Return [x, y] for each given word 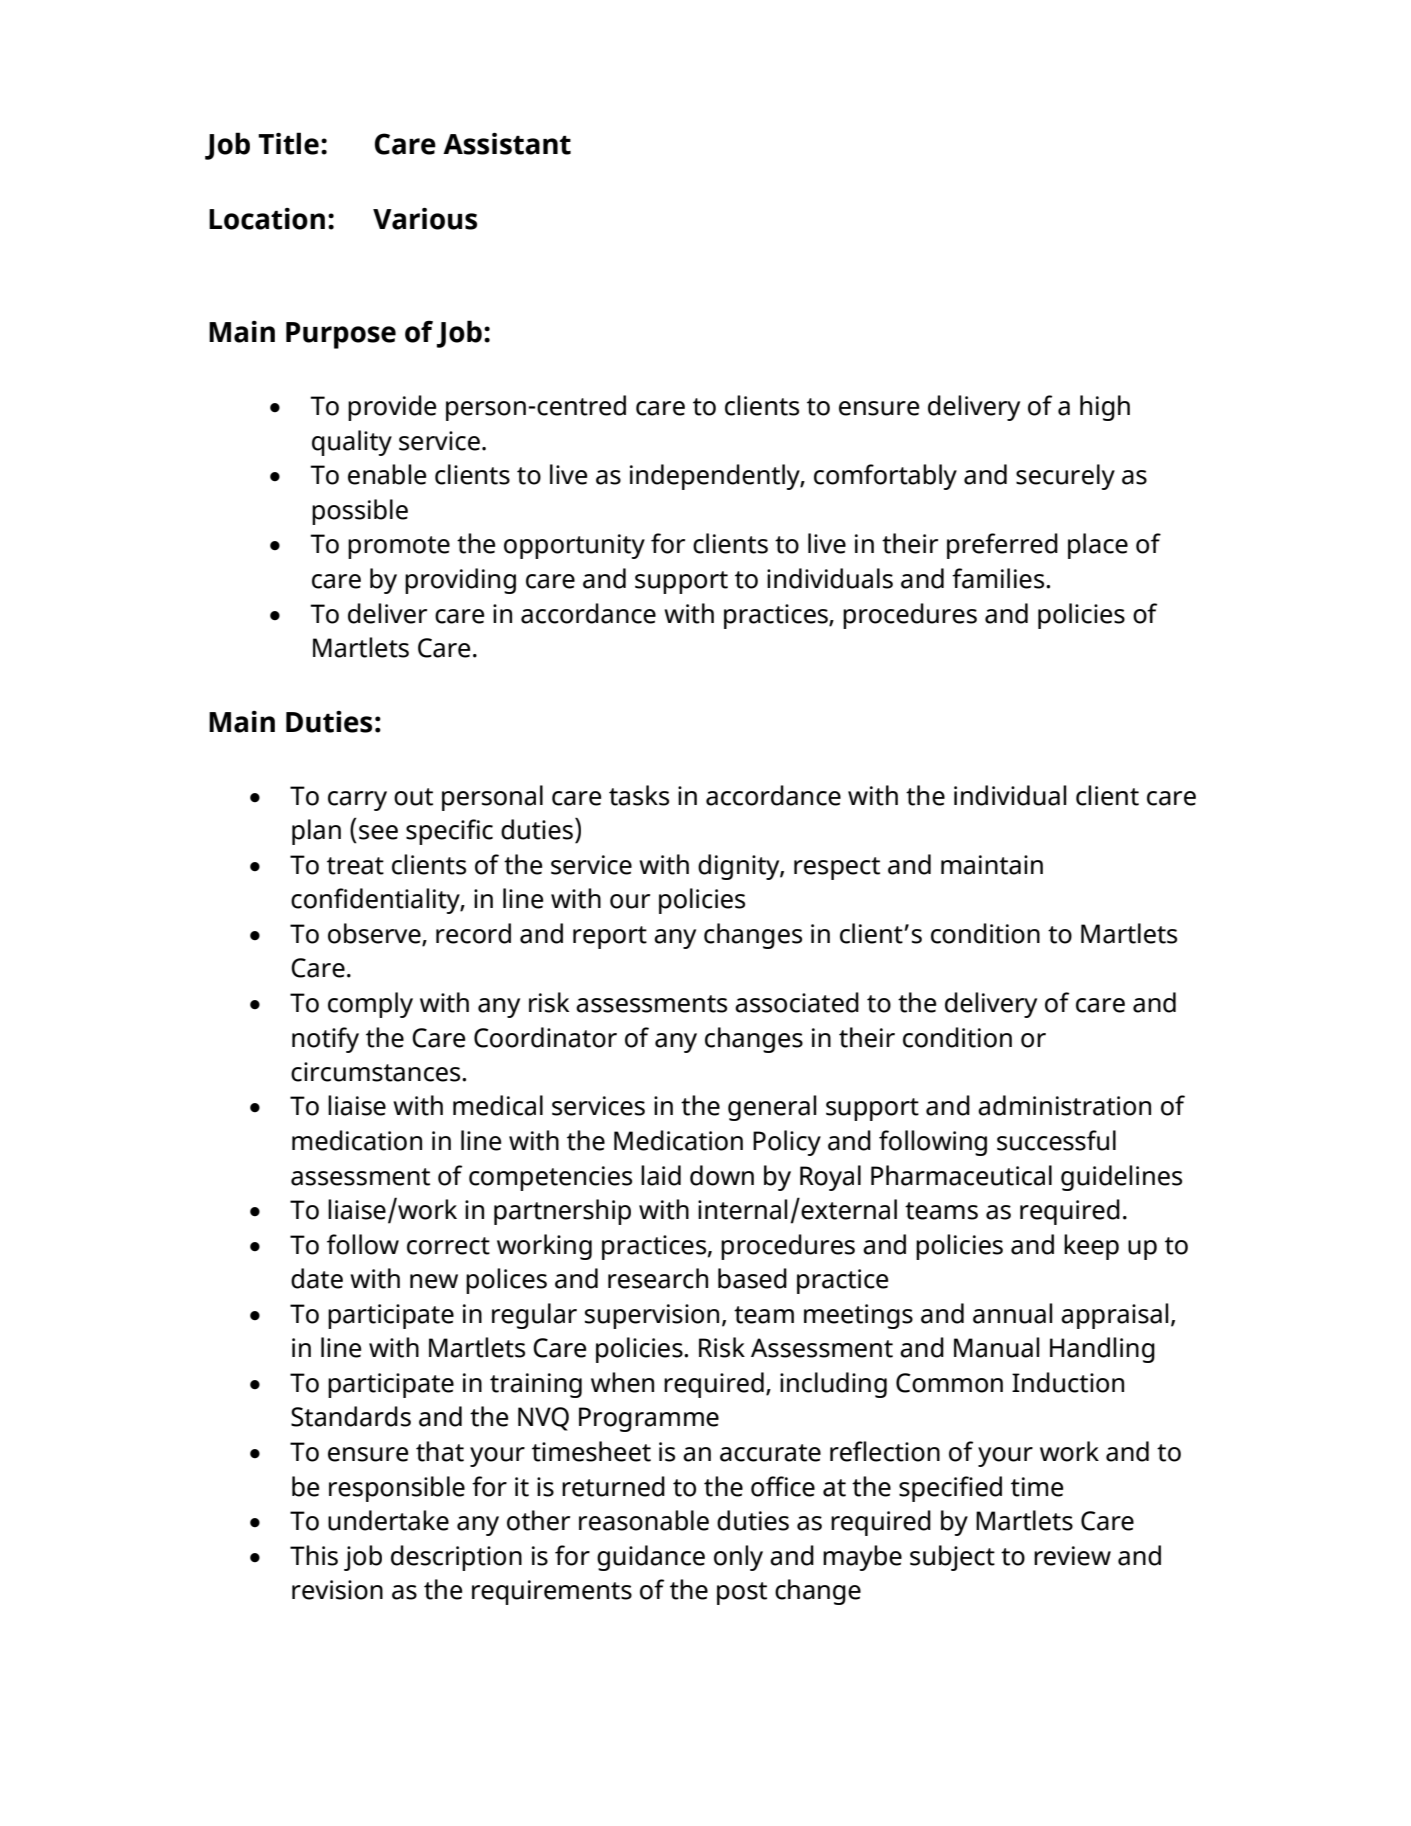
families [999, 578]
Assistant [507, 144]
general [772, 1108]
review [1072, 1556]
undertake [388, 1520]
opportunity [574, 546]
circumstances [377, 1072]
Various [425, 219]
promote [399, 547]
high [1105, 408]
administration [1064, 1105]
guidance [651, 1558]
